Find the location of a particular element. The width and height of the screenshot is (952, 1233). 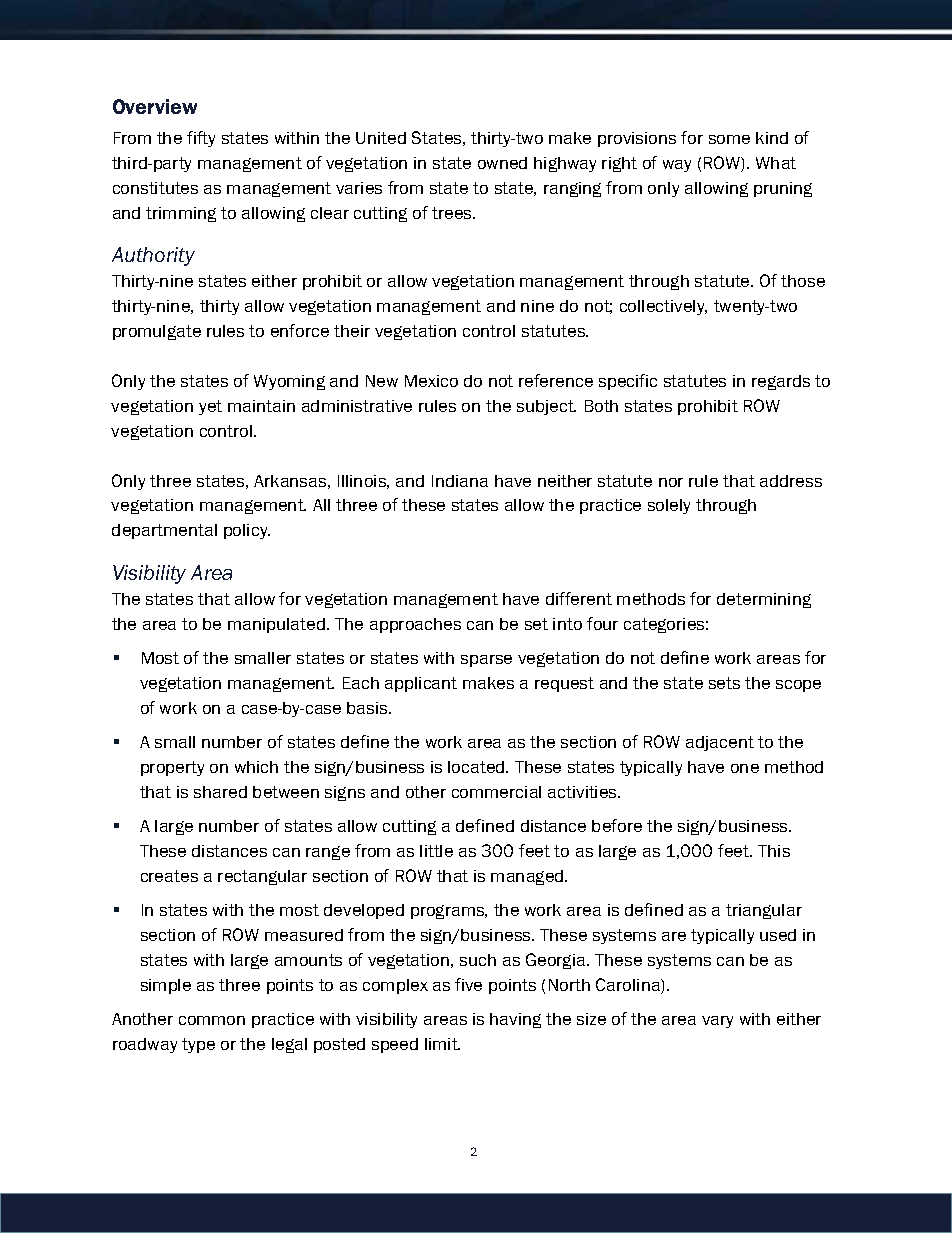

promulgate is located at coordinates (157, 332).
